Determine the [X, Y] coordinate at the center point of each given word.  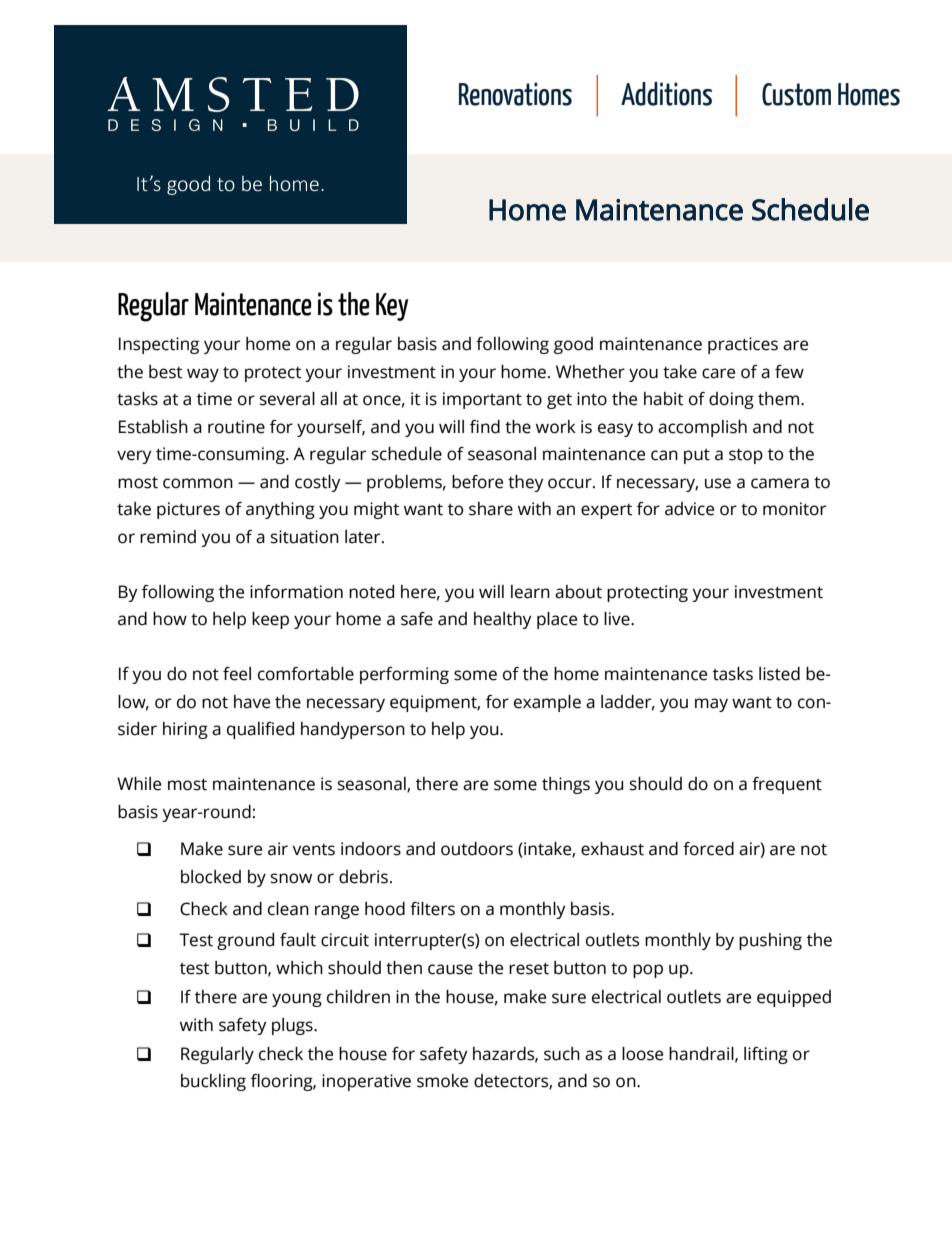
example [547, 703]
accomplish [702, 428]
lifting [766, 1055]
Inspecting [159, 345]
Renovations [515, 94]
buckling [213, 1082]
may [711, 705]
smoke [442, 1081]
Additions [666, 94]
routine [236, 427]
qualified [260, 730]
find [485, 427]
